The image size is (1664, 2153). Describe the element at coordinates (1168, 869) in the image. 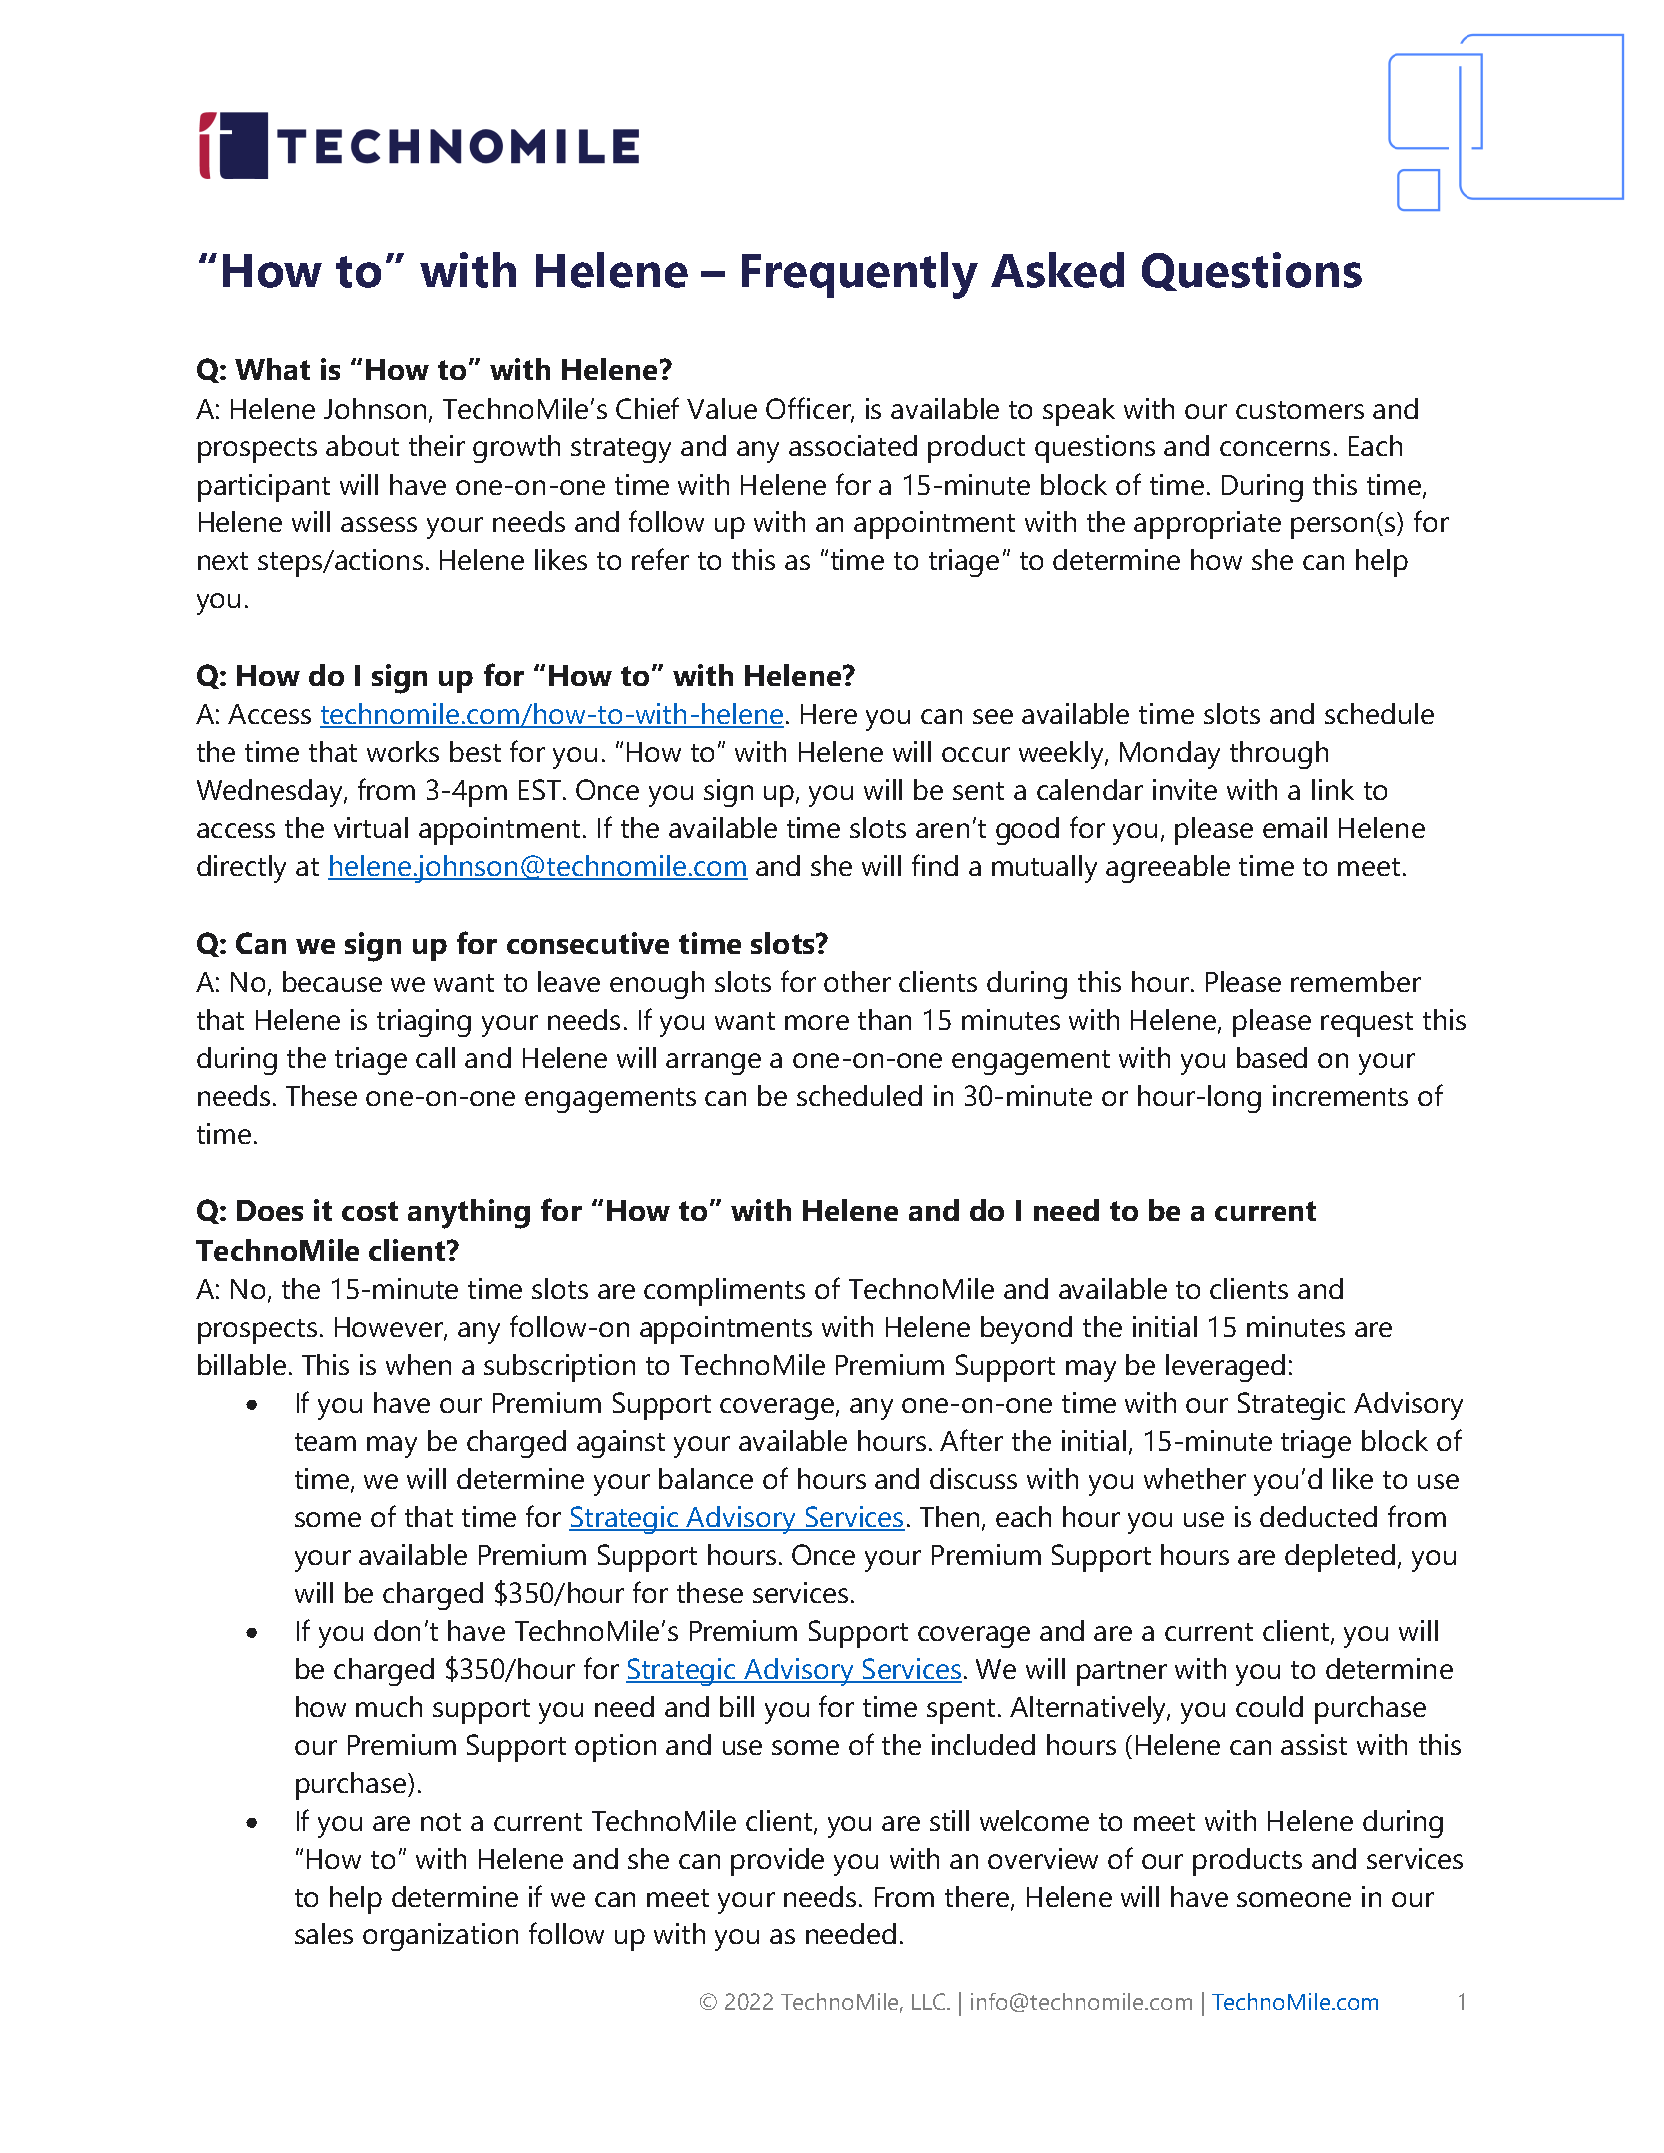

I see `agreeable` at that location.
